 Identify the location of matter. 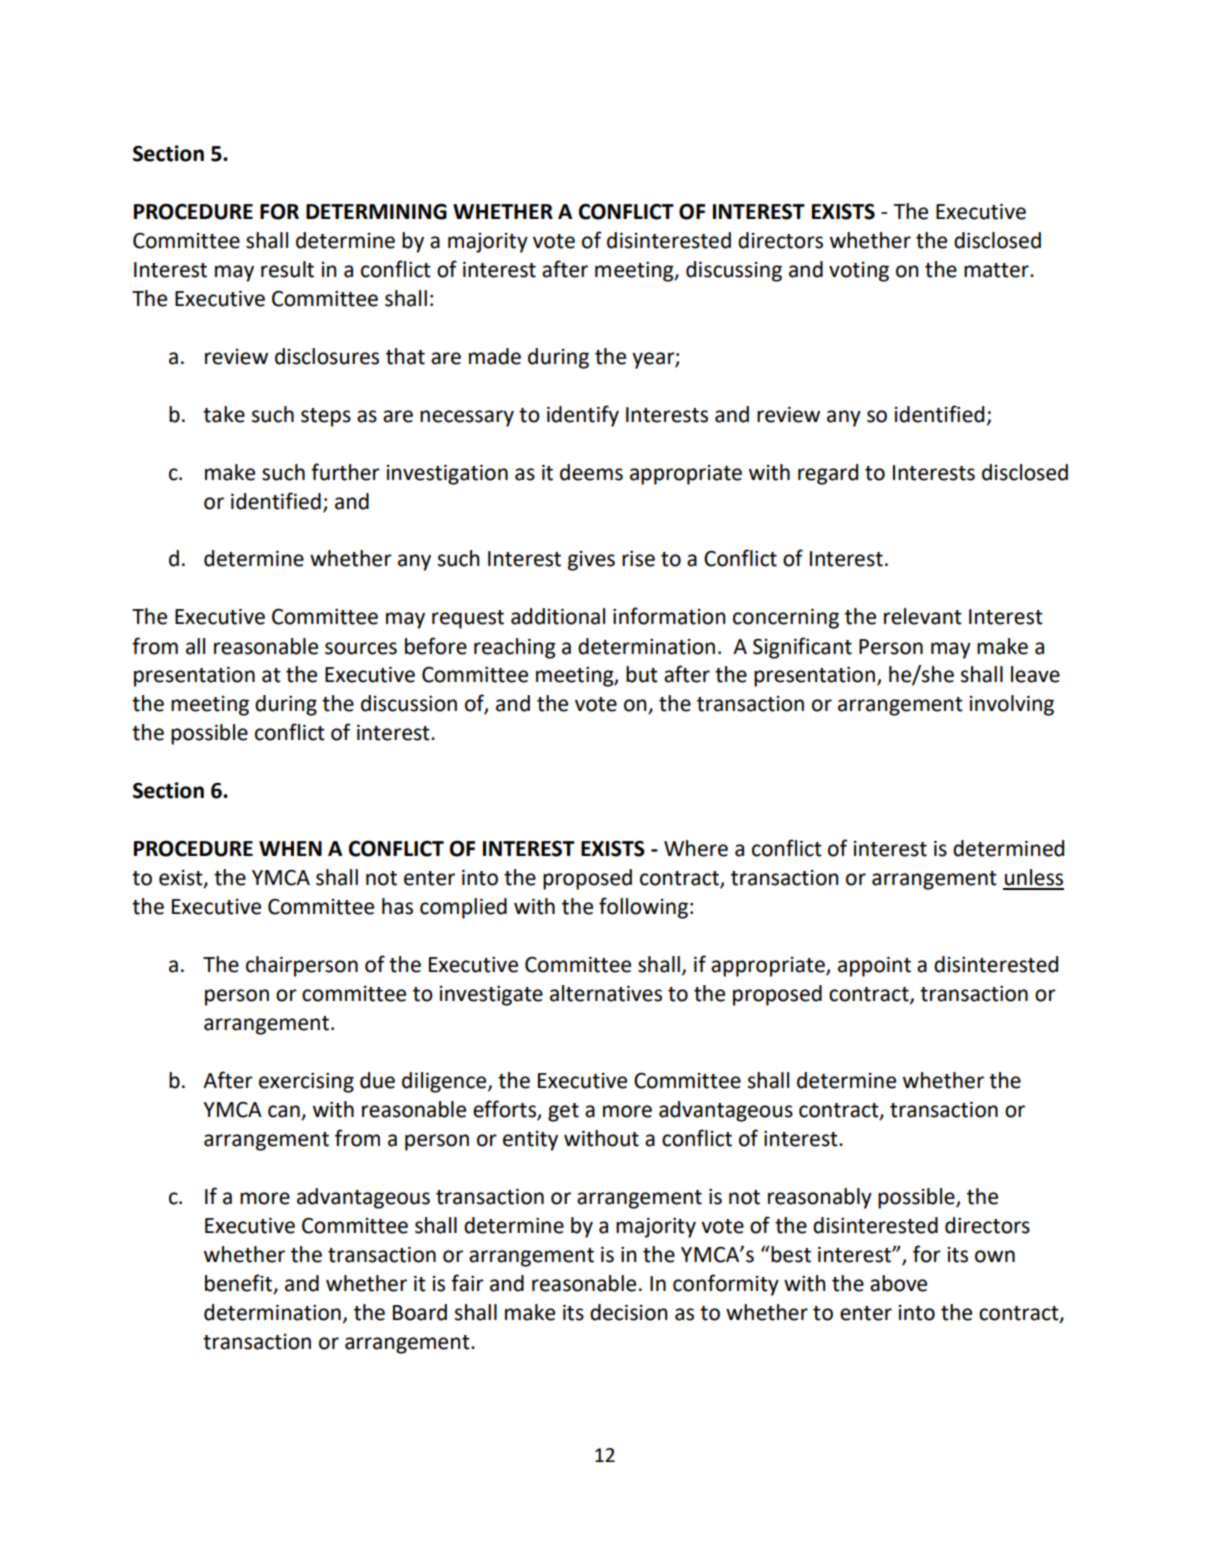
(997, 270).
